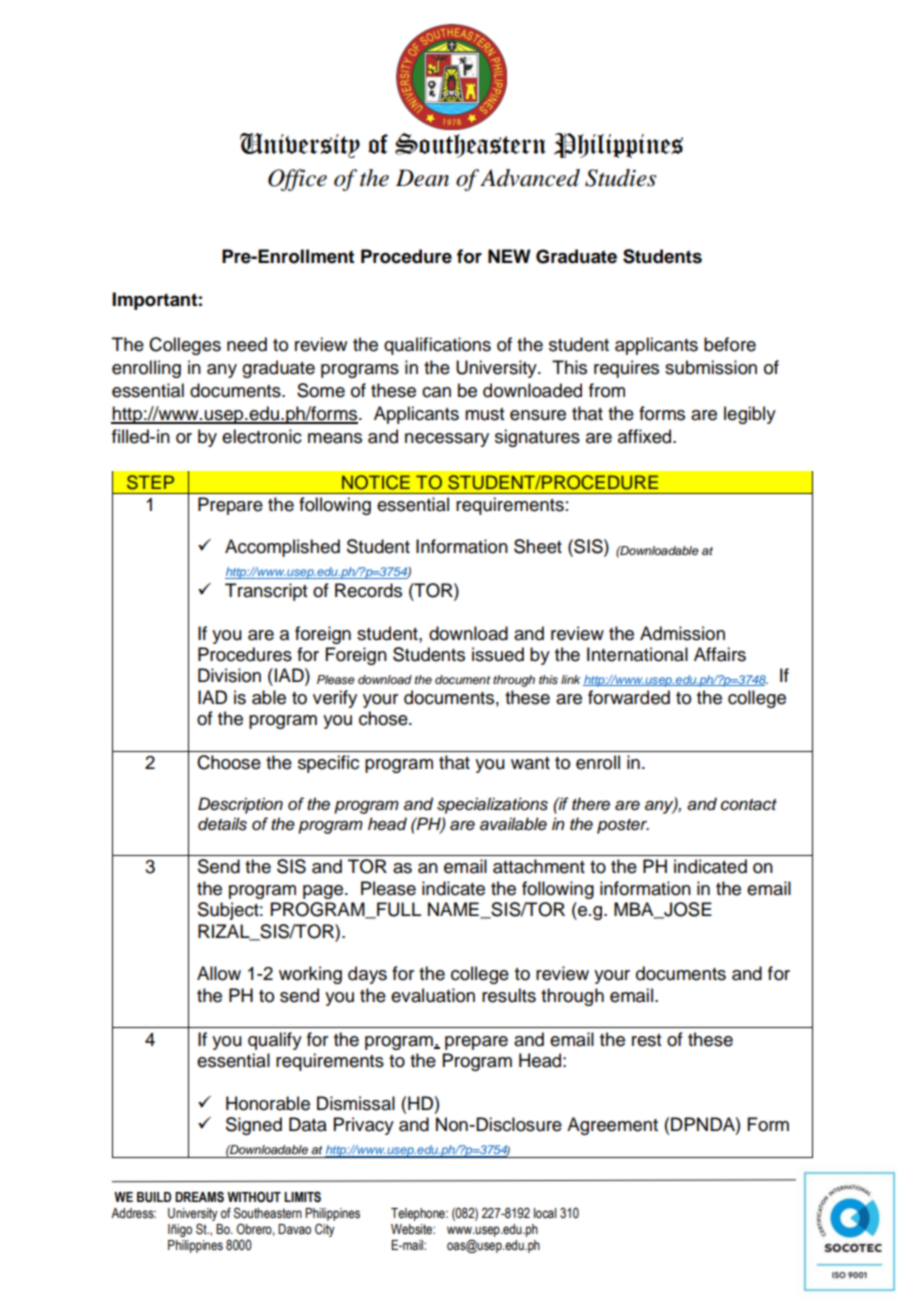 The image size is (924, 1308). Describe the element at coordinates (297, 180) in the screenshot. I see `Office` at that location.
